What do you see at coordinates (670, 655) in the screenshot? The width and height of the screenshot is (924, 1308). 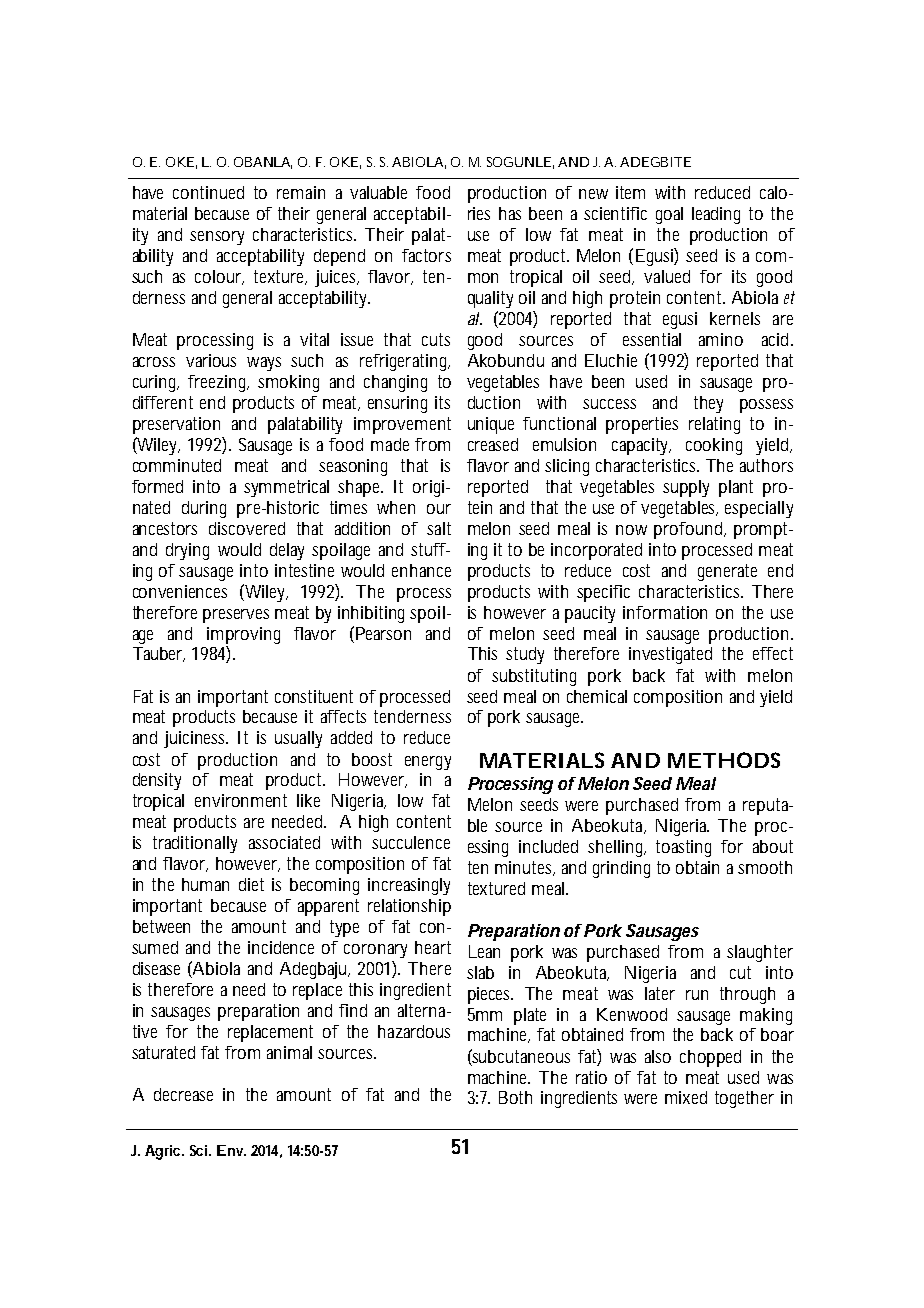 I see `investigated` at bounding box center [670, 655].
